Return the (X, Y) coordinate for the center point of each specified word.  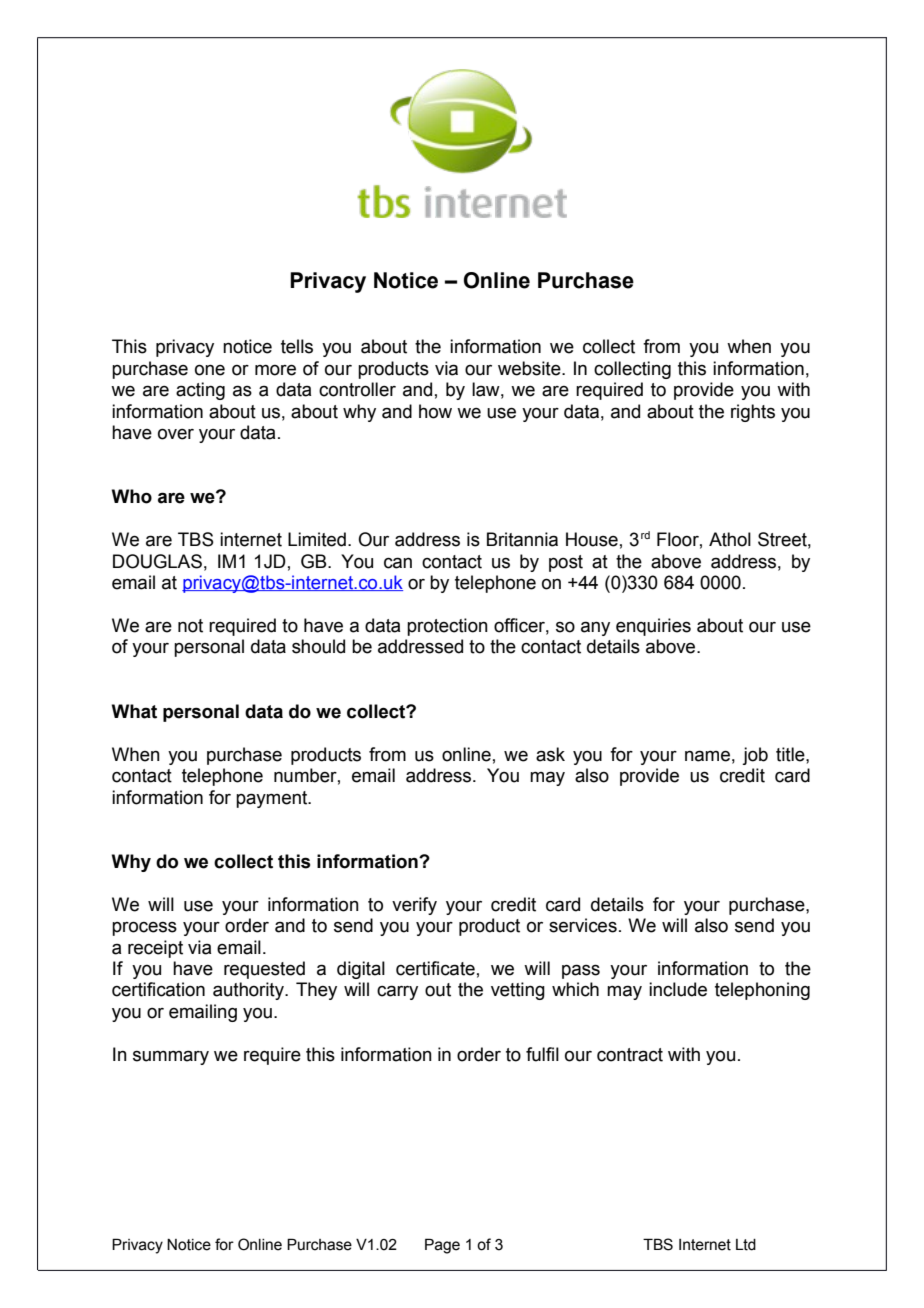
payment (273, 799)
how (435, 411)
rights (753, 413)
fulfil (542, 1054)
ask (550, 754)
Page (442, 1246)
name (707, 756)
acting (200, 391)
